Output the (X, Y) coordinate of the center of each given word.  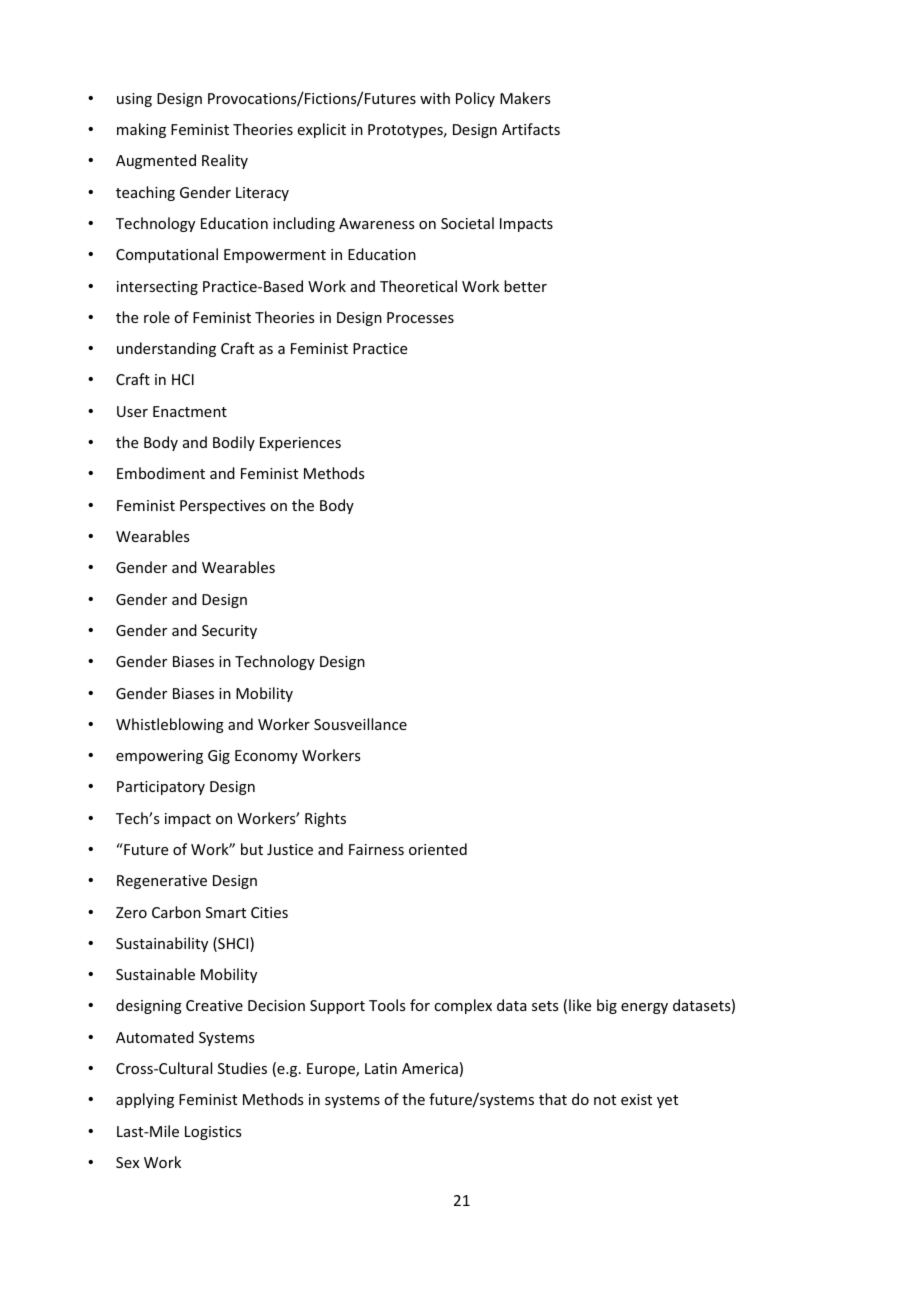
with (435, 98)
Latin (381, 1068)
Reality (225, 161)
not (605, 1100)
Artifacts (531, 129)
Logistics (213, 1133)
